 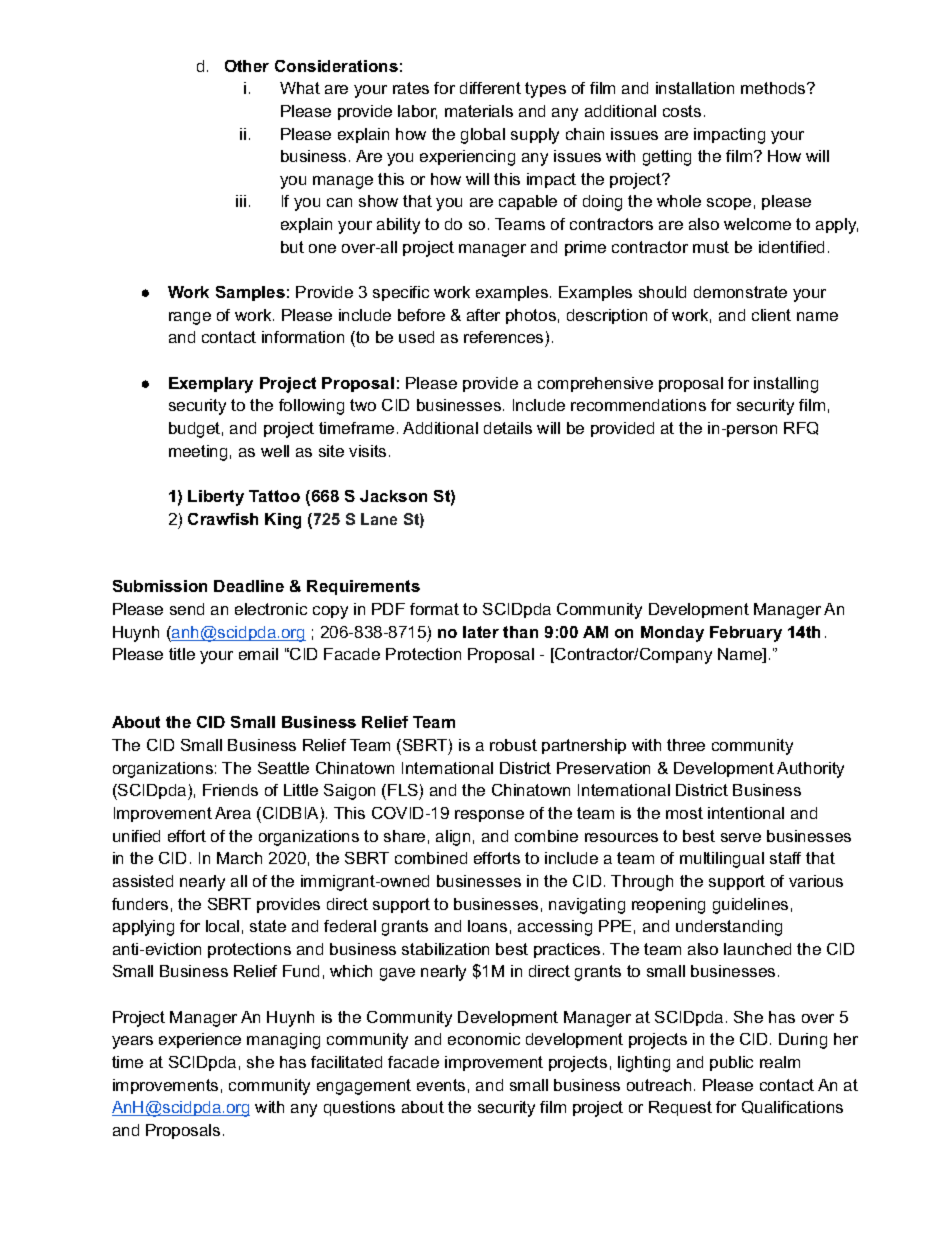 I want to click on robust, so click(x=513, y=745).
